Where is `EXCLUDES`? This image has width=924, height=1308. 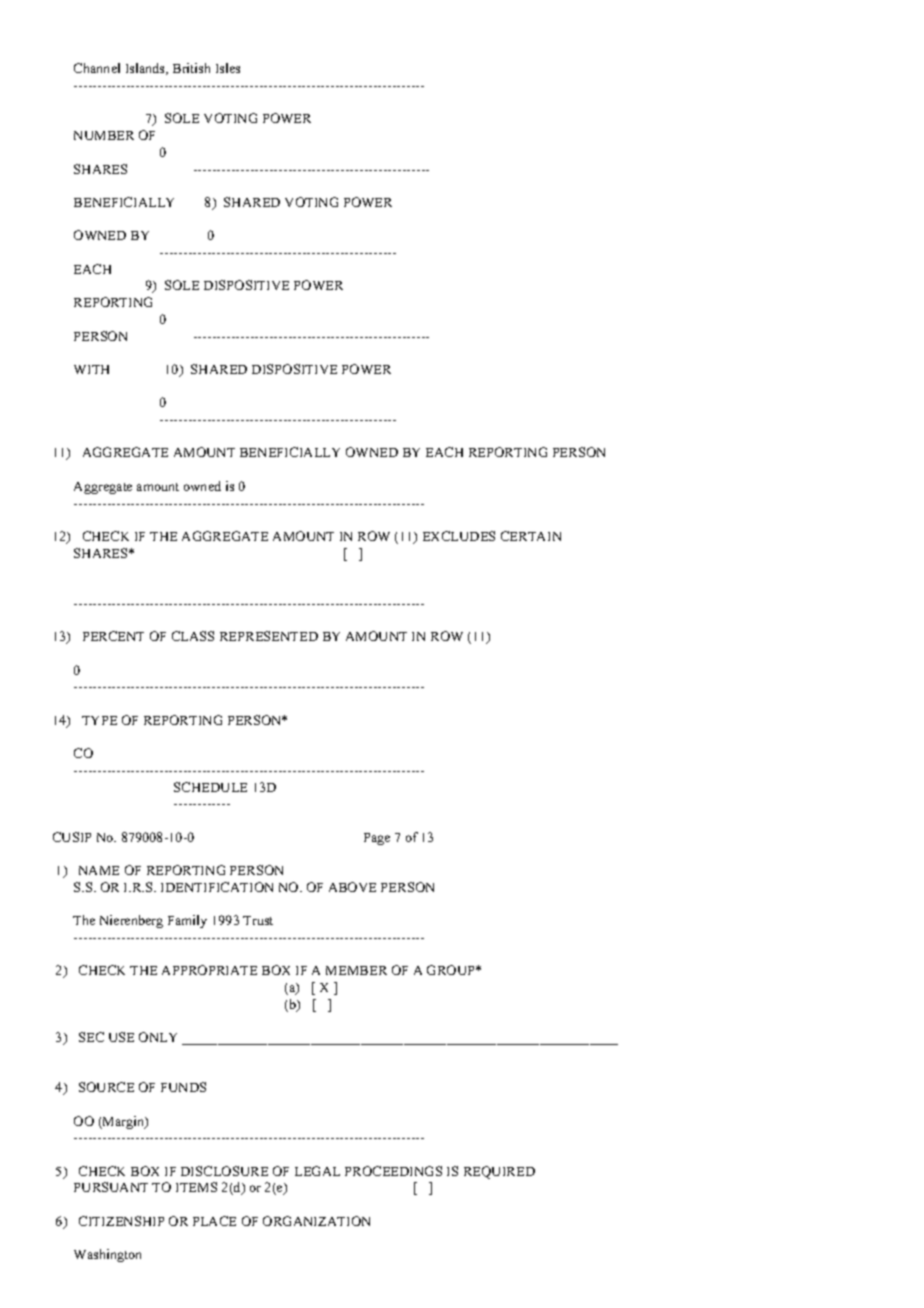 EXCLUDES is located at coordinates (459, 536).
